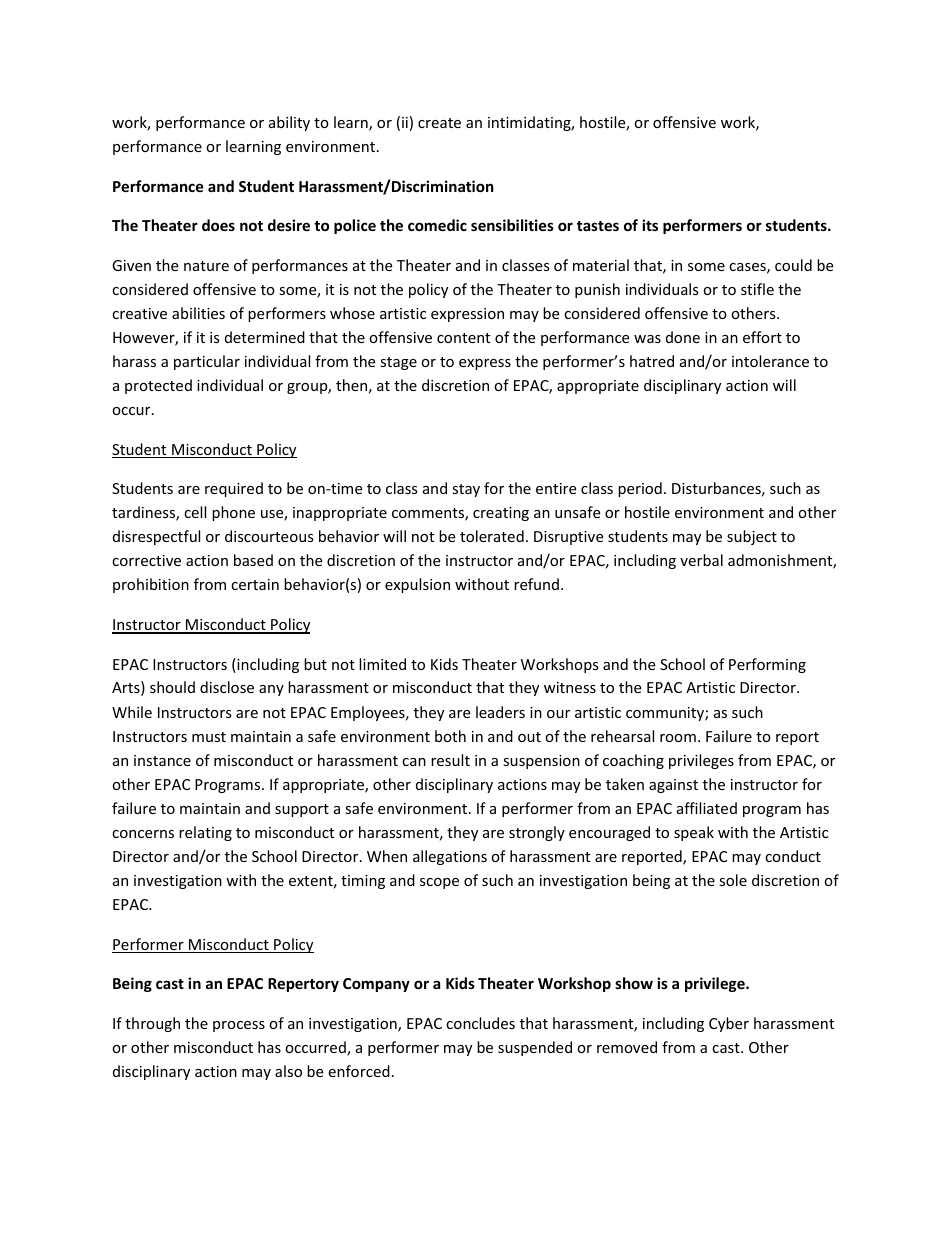 This image has width=952, height=1233. Describe the element at coordinates (770, 361) in the image. I see `intolerance` at that location.
